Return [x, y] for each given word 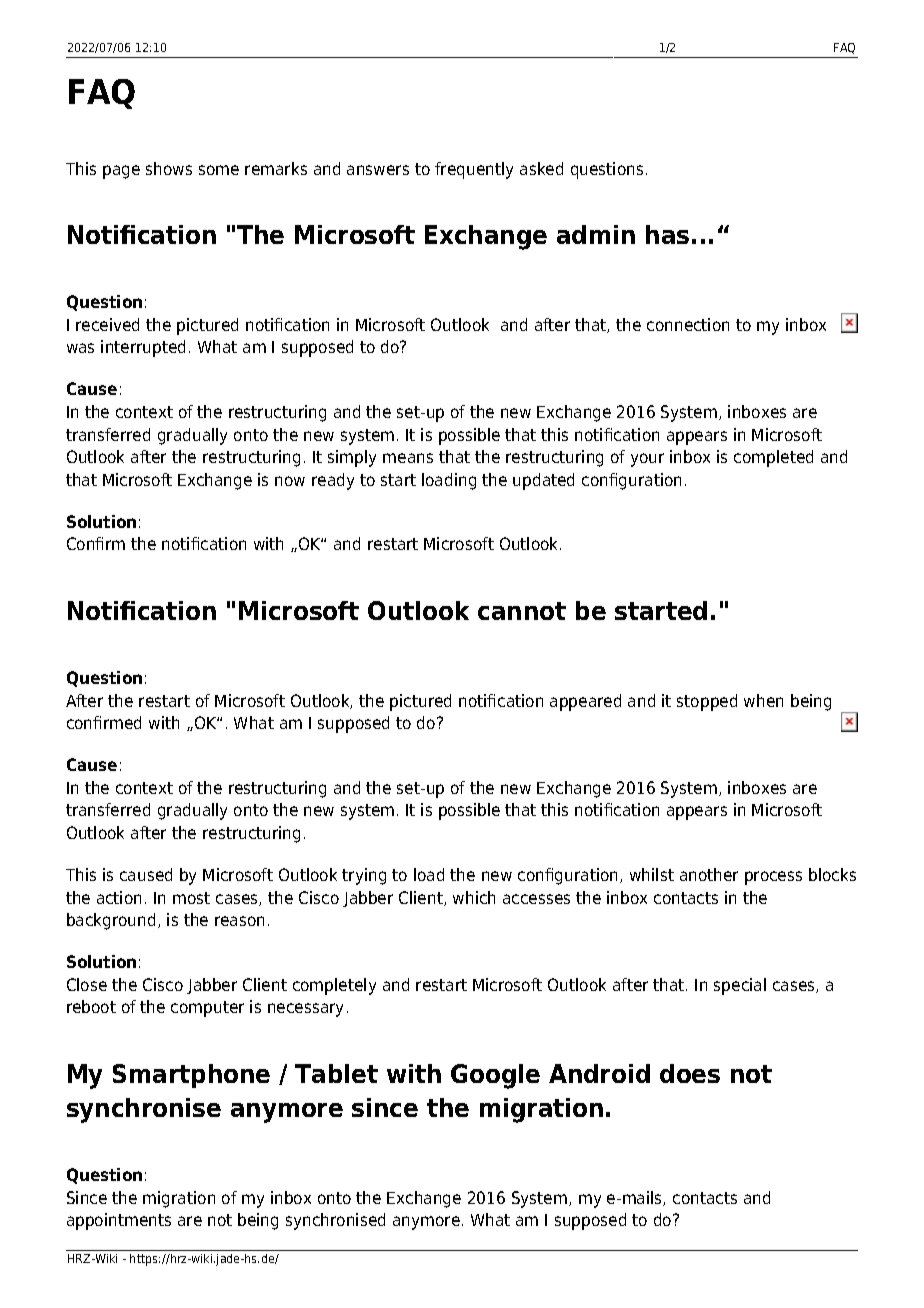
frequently [474, 170]
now [290, 481]
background [111, 921]
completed [773, 458]
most [191, 898]
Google [495, 1076]
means [408, 458]
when [763, 700]
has [667, 234]
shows [169, 168]
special [740, 986]
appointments [119, 1221]
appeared [585, 702]
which [474, 897]
